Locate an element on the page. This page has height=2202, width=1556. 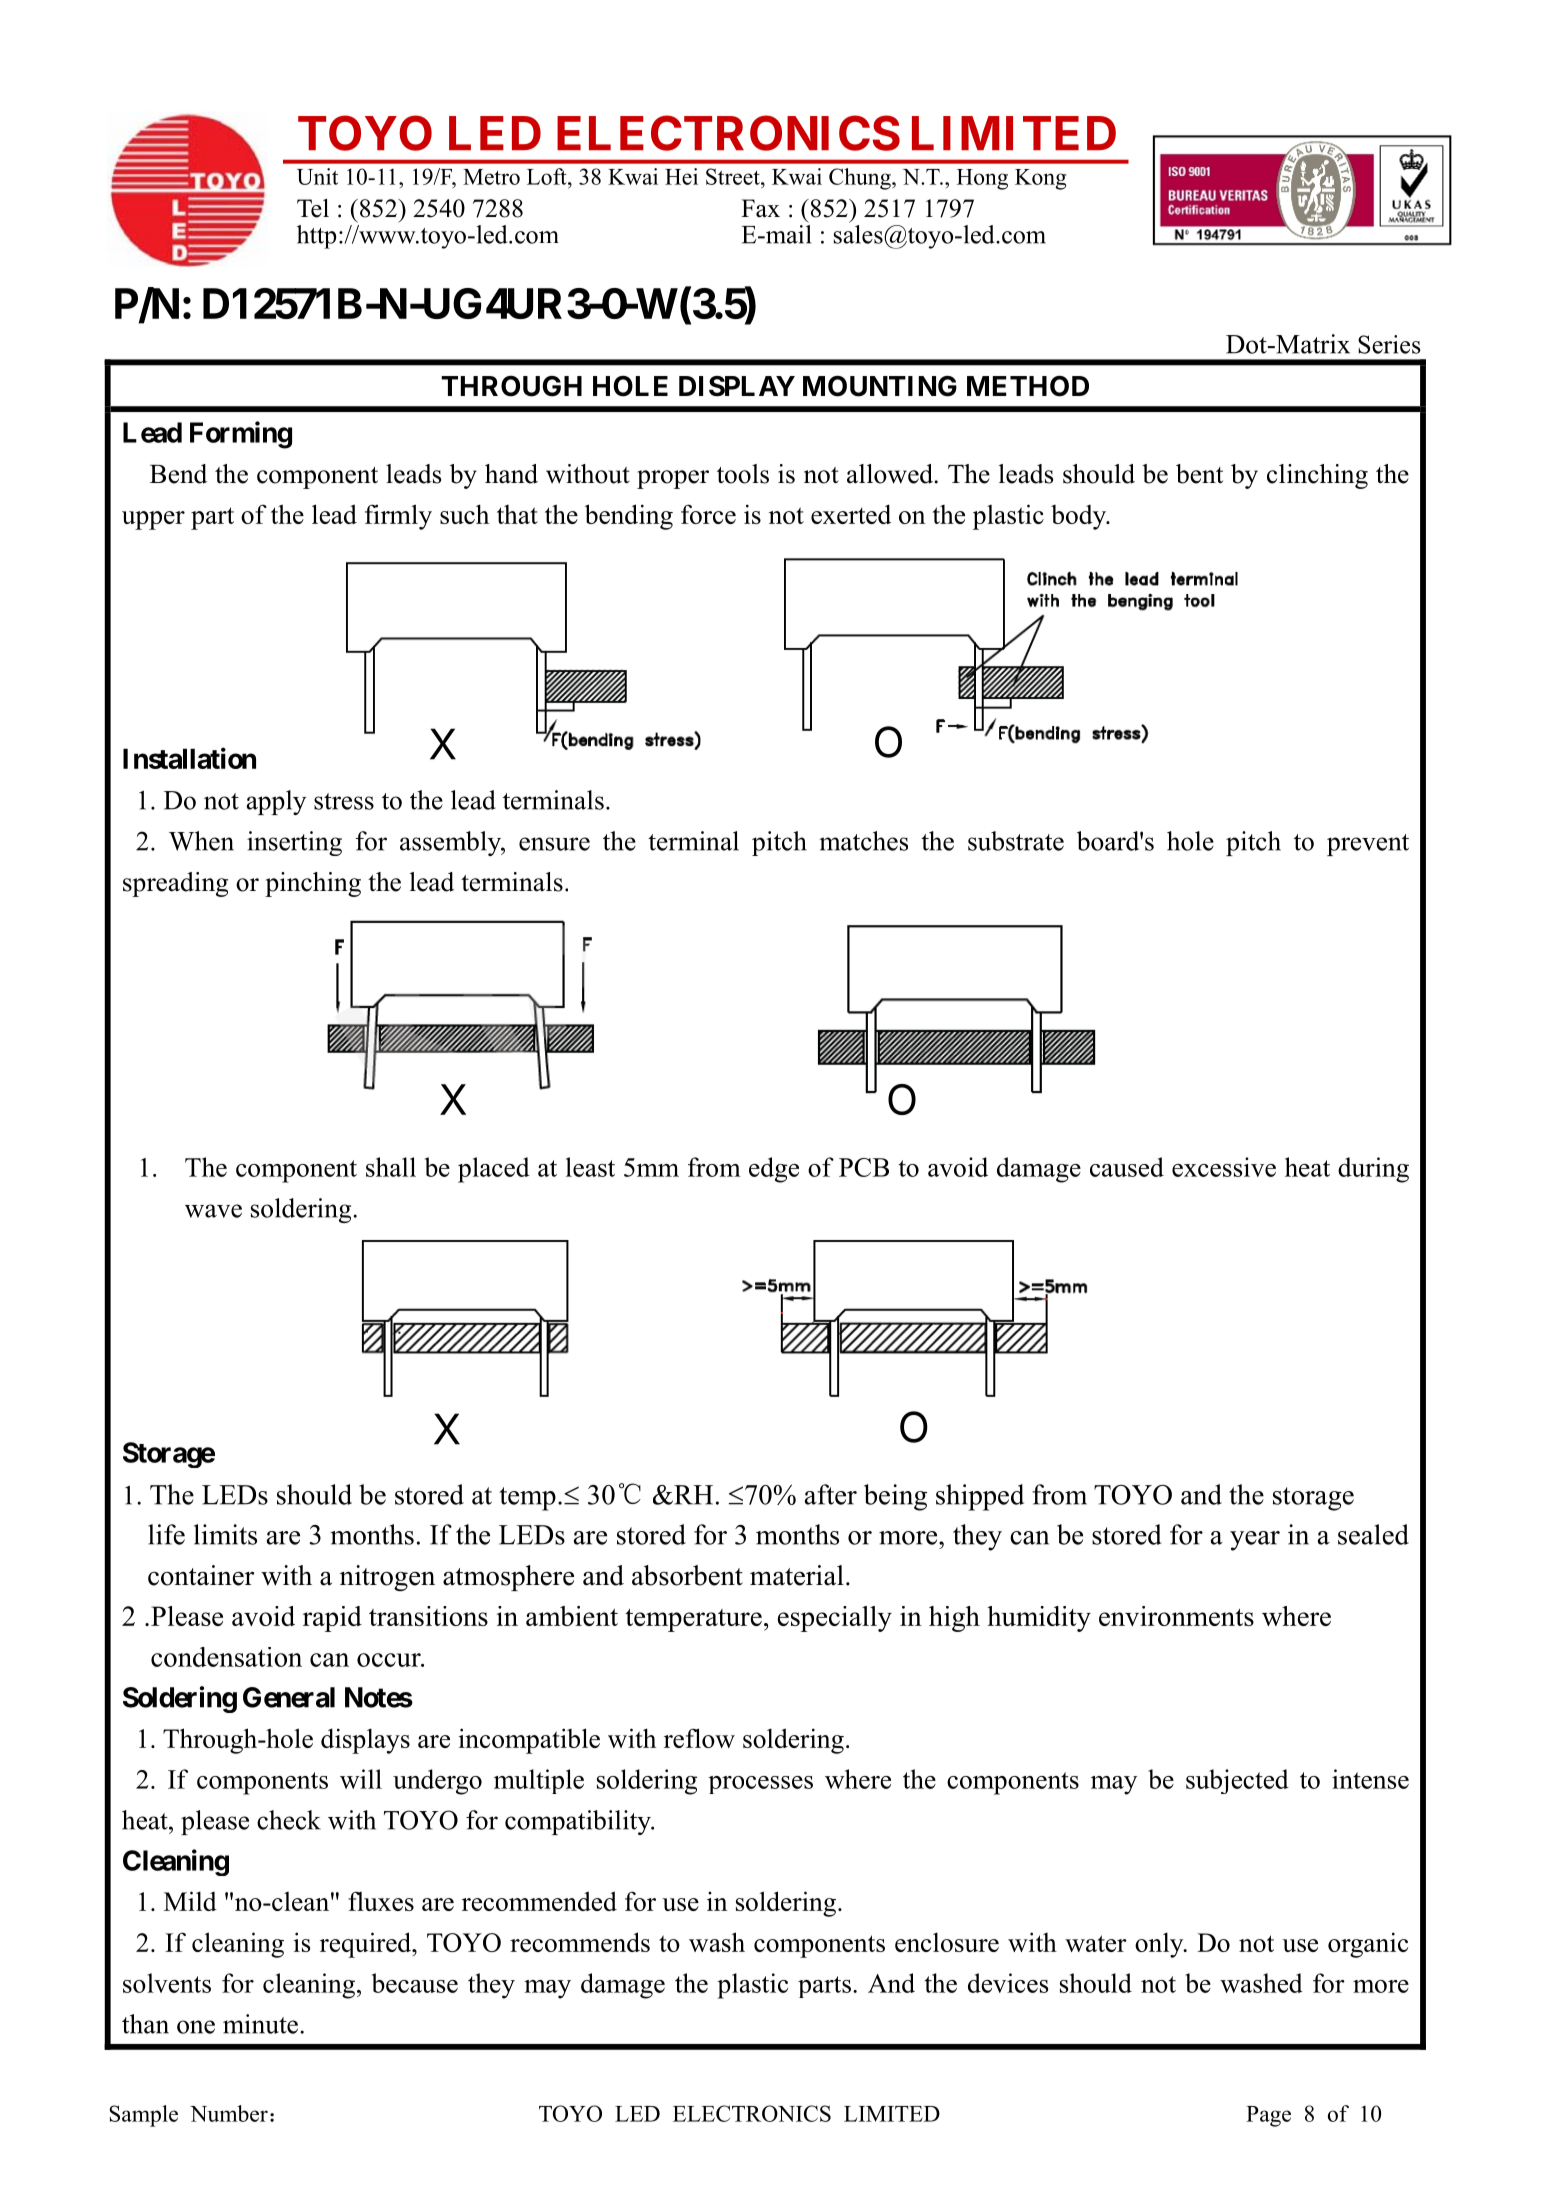
prevent is located at coordinates (1368, 845).
